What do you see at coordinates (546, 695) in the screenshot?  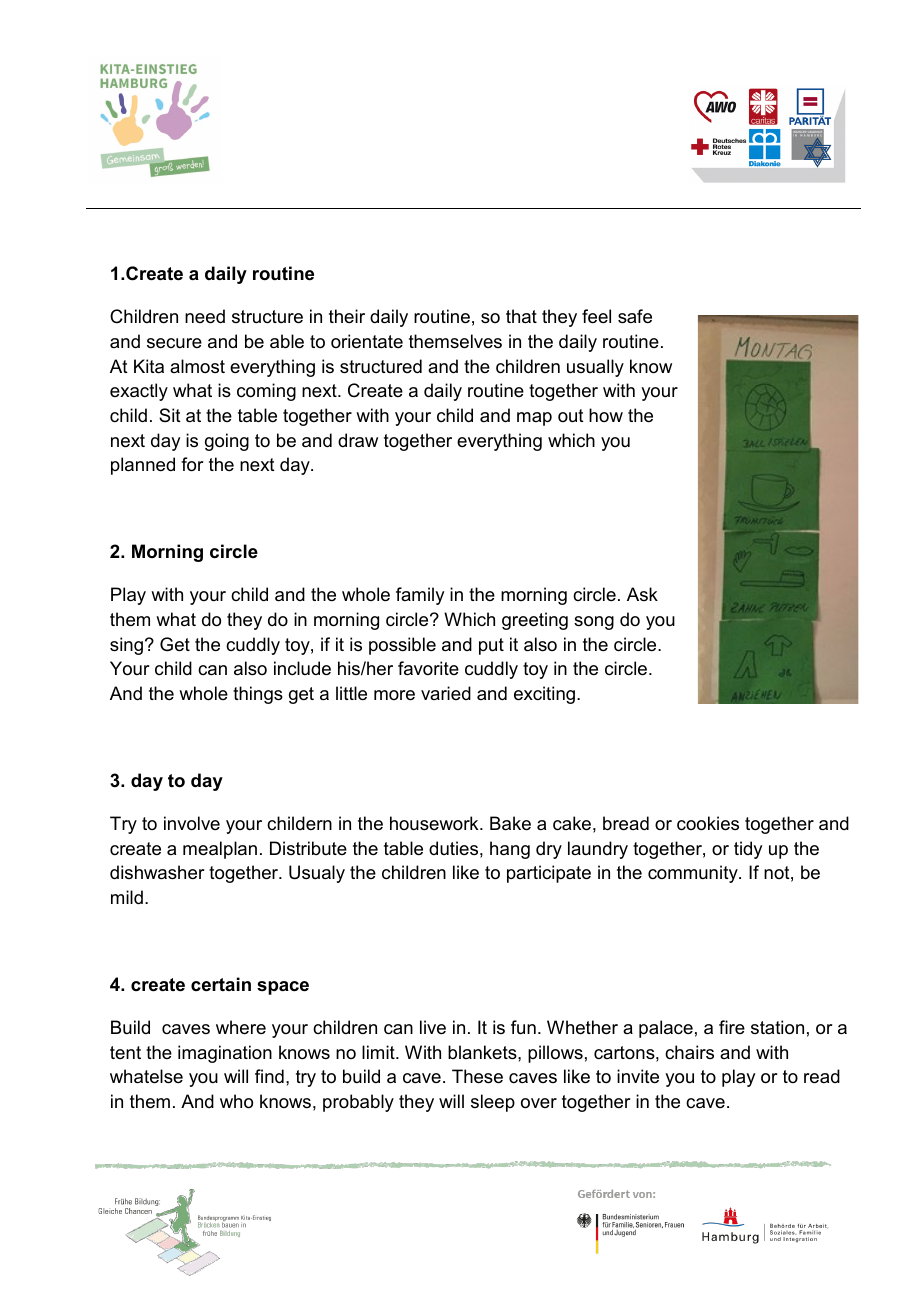 I see `exciting` at bounding box center [546, 695].
